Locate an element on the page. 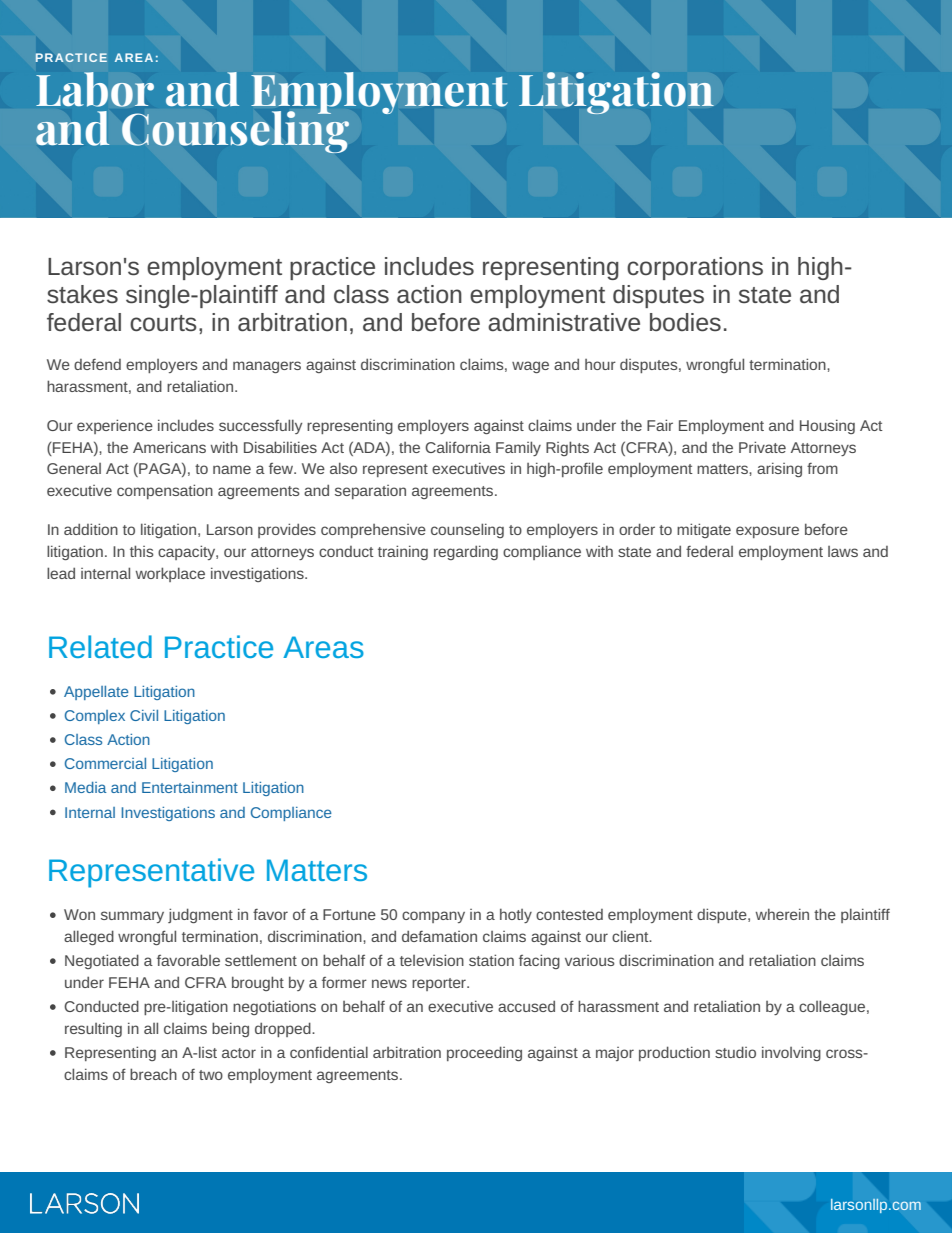 This page has height=1233, width=952. regarding is located at coordinates (466, 552).
